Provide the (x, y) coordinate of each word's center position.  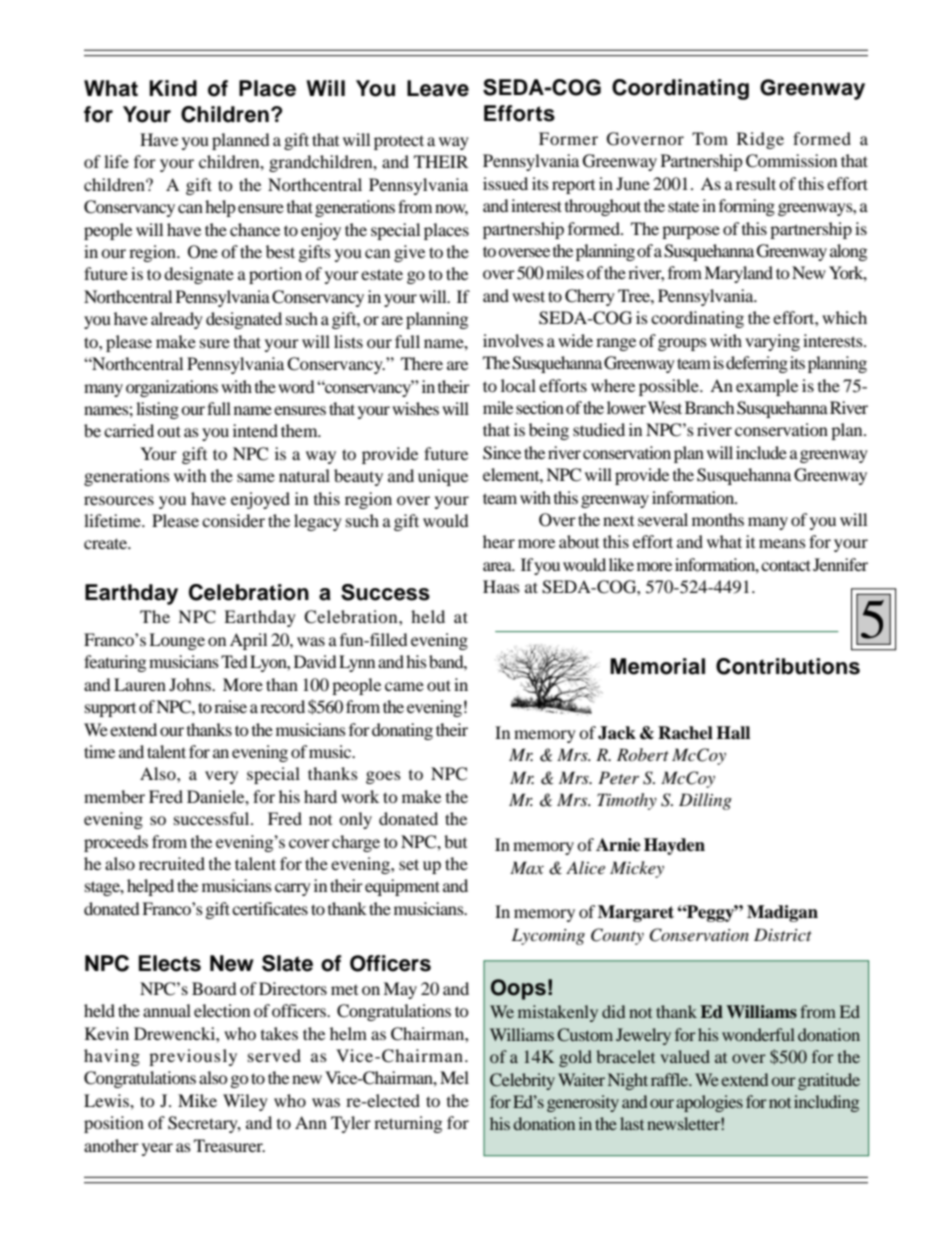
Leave (438, 88)
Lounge (177, 641)
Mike (197, 1100)
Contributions (788, 666)
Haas (501, 586)
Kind (173, 88)
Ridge (760, 140)
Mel (454, 1077)
